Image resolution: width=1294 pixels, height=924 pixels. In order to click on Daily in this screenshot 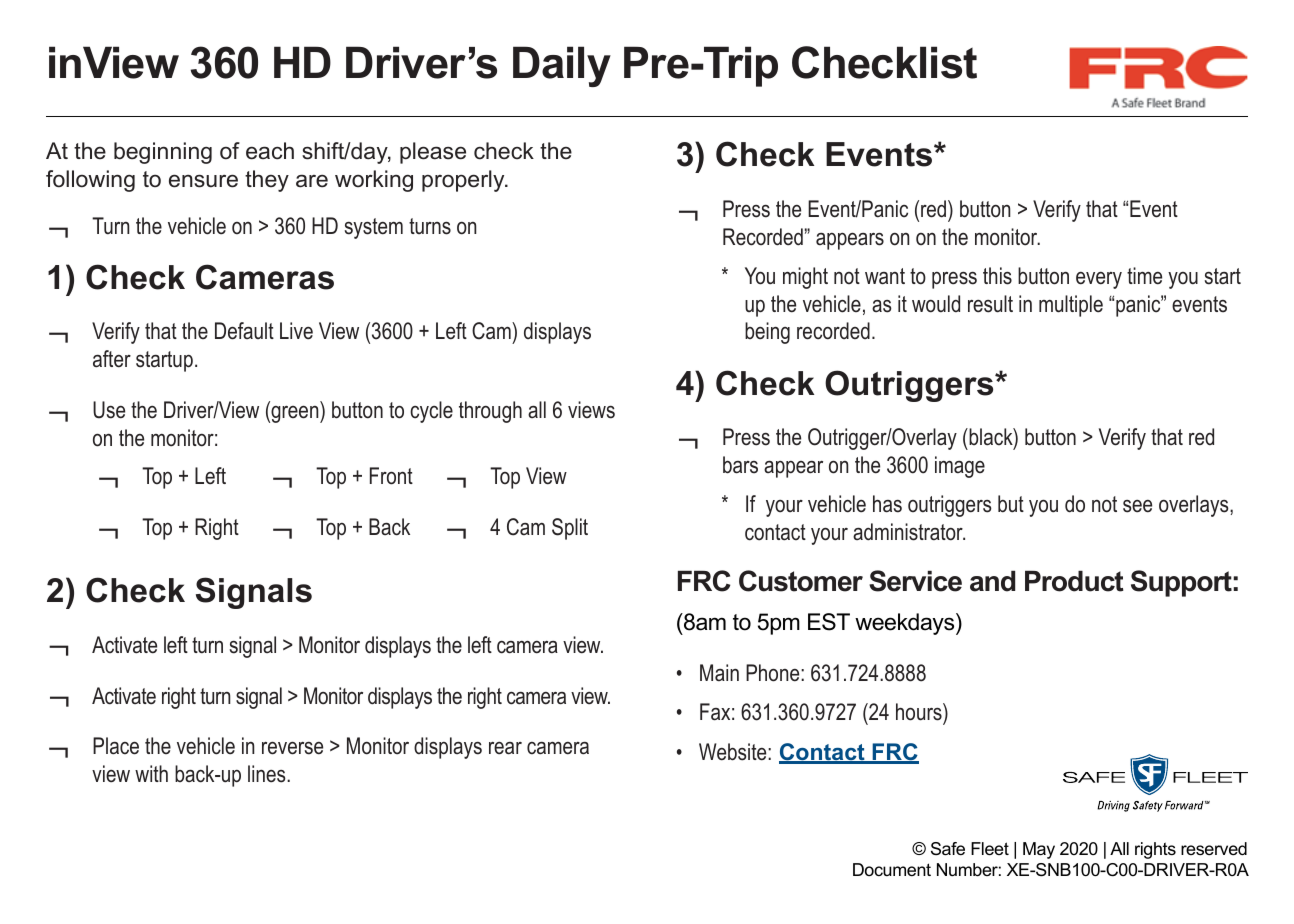, I will do `click(562, 66)`.
